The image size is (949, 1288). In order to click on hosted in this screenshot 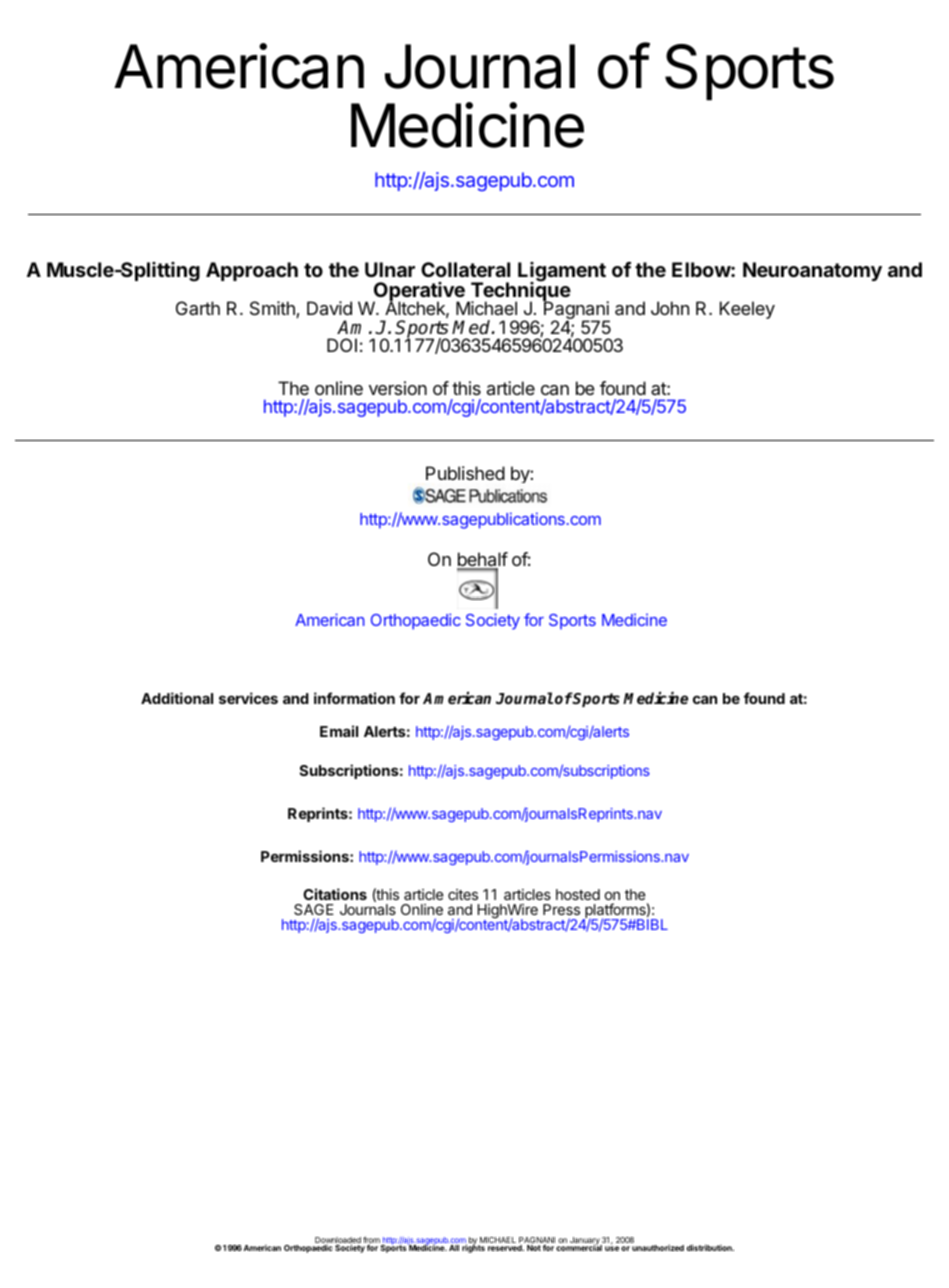, I will do `click(578, 894)`.
